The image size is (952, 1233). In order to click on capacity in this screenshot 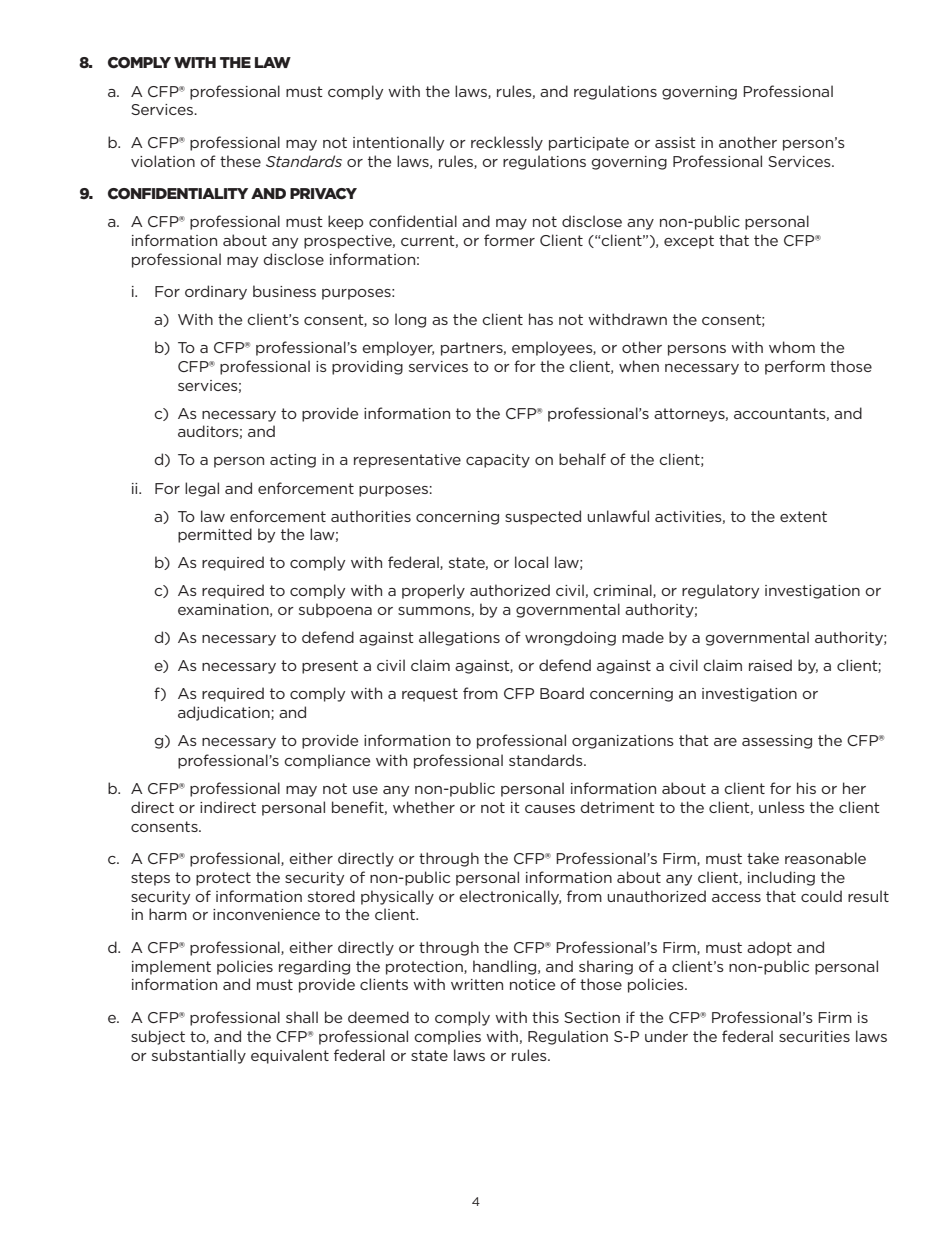, I will do `click(498, 461)`.
